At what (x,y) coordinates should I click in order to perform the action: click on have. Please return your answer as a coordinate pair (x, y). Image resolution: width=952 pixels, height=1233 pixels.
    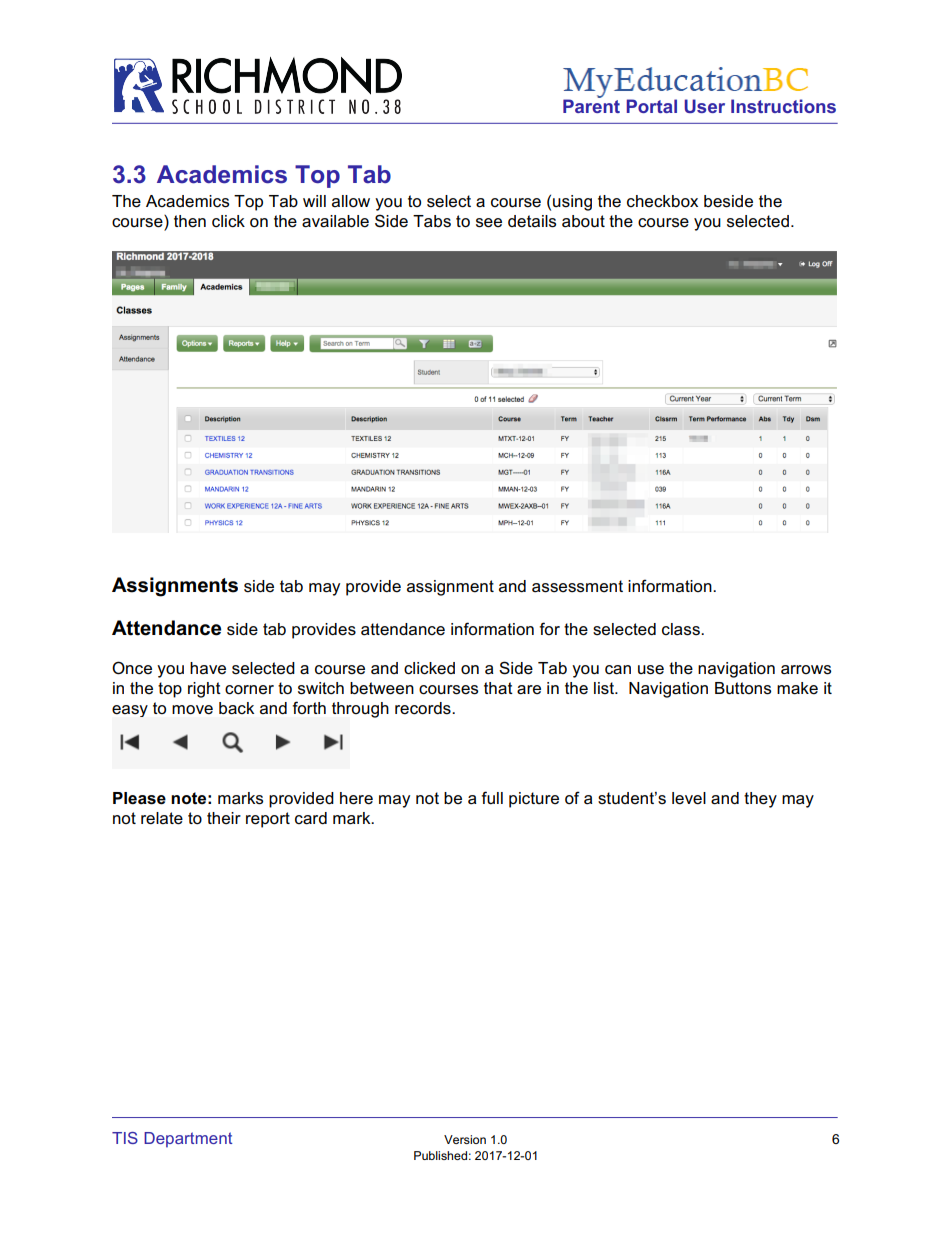
    Looking at the image, I should click on (208, 668).
